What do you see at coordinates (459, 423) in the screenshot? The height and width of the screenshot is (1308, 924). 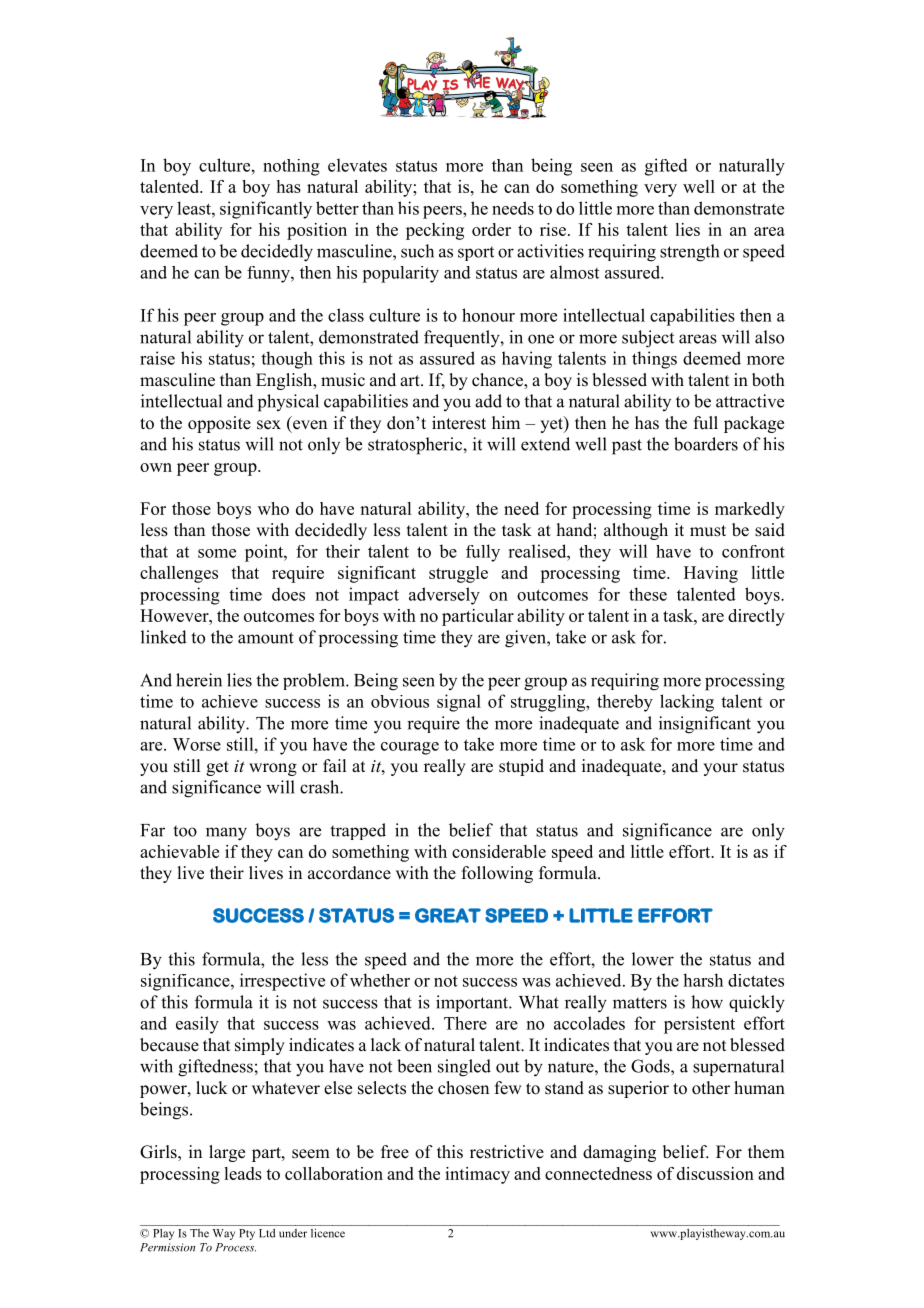 I see `interest` at bounding box center [459, 423].
